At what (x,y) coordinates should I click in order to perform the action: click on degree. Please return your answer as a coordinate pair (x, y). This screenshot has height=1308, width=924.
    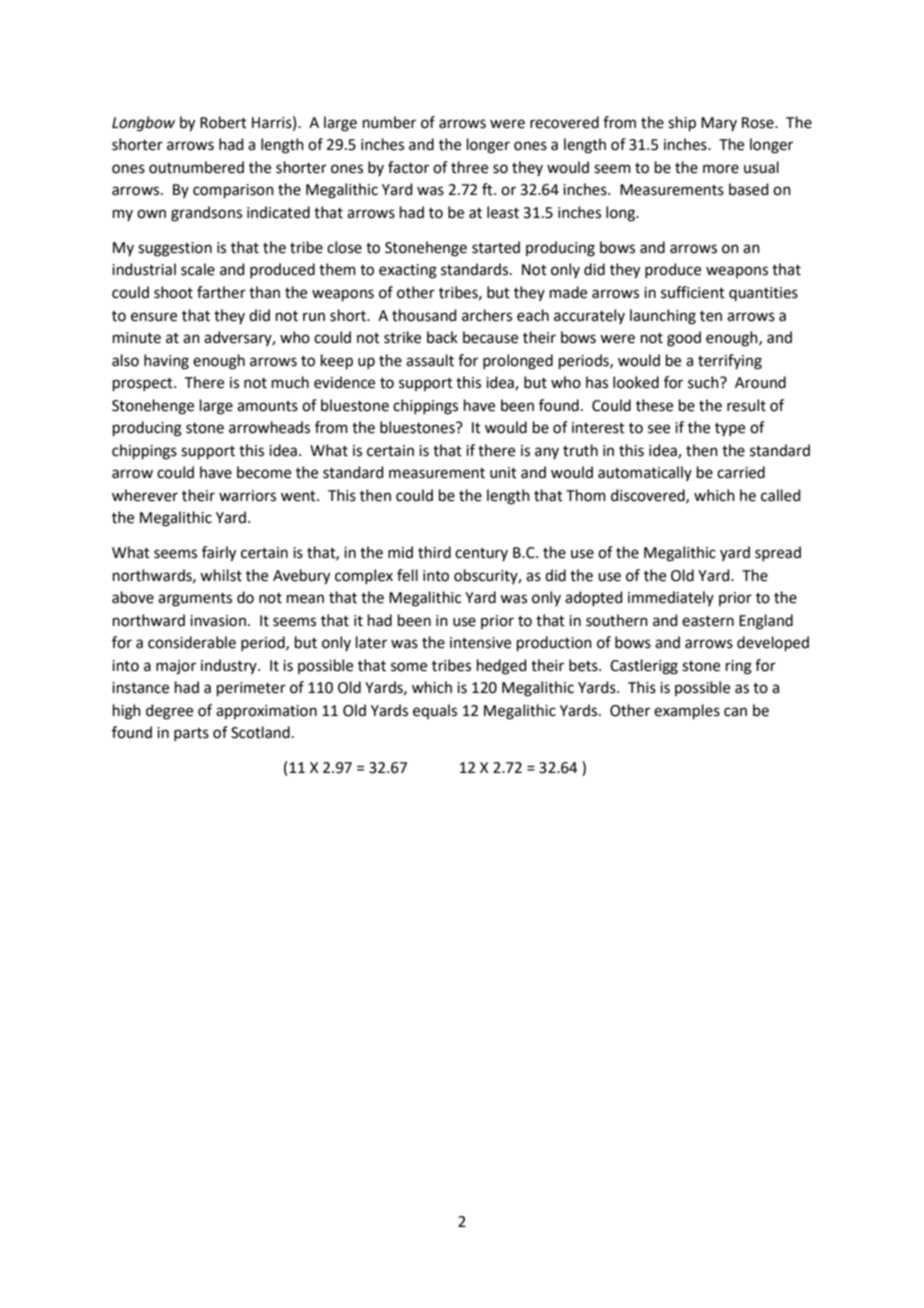
    Looking at the image, I should click on (169, 712).
